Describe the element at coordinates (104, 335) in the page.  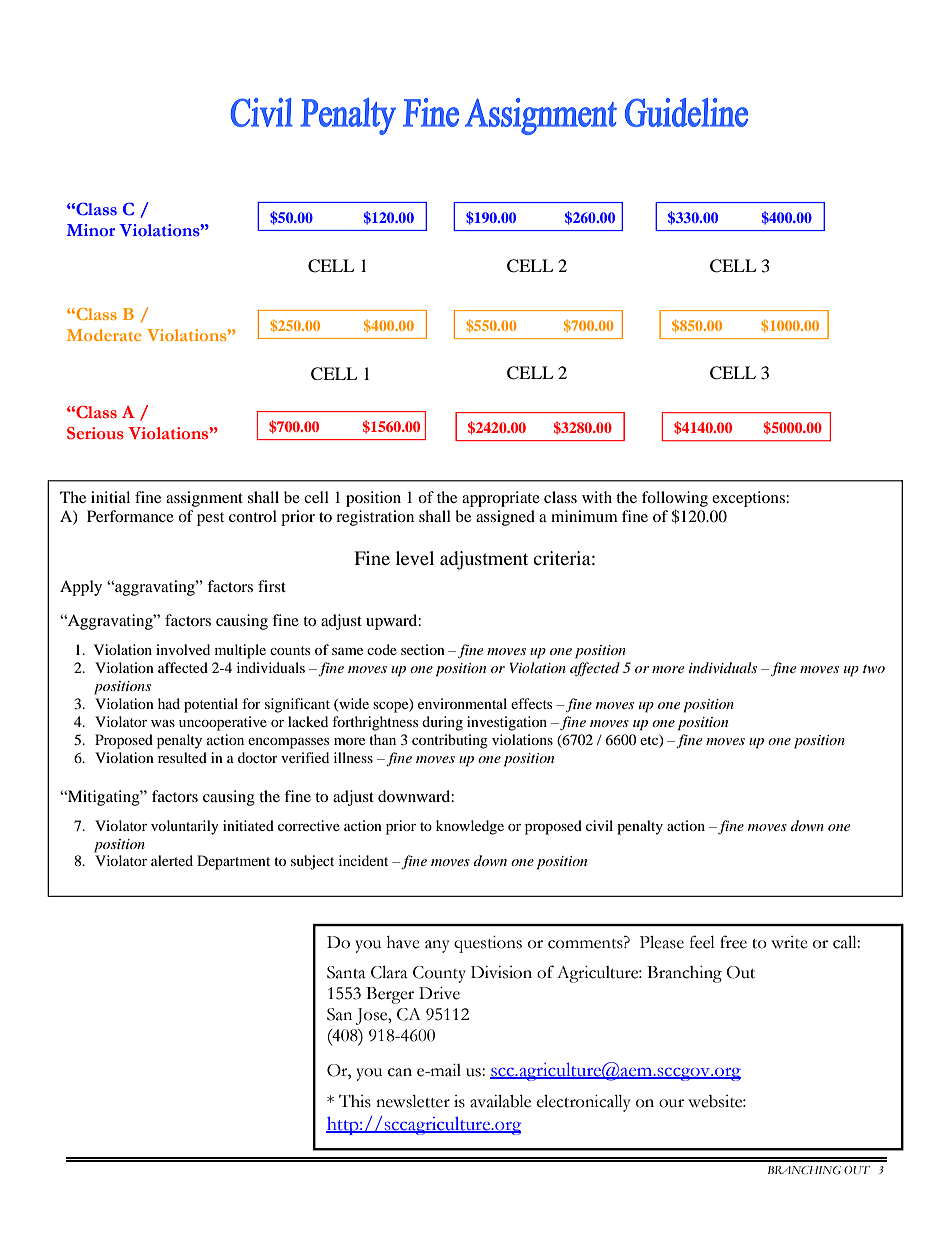
I see `Moderate` at that location.
